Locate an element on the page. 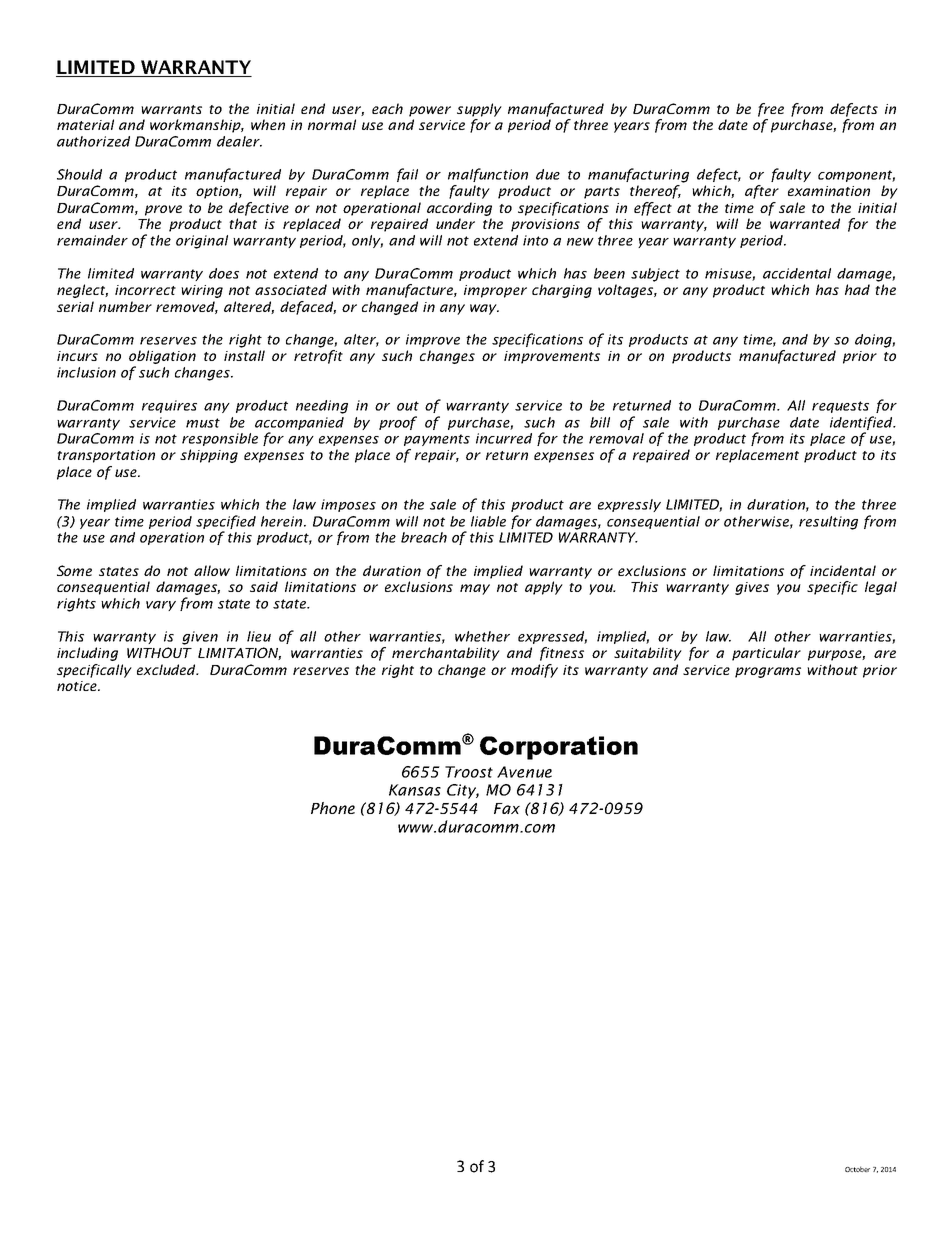  Fax is located at coordinates (507, 808).
